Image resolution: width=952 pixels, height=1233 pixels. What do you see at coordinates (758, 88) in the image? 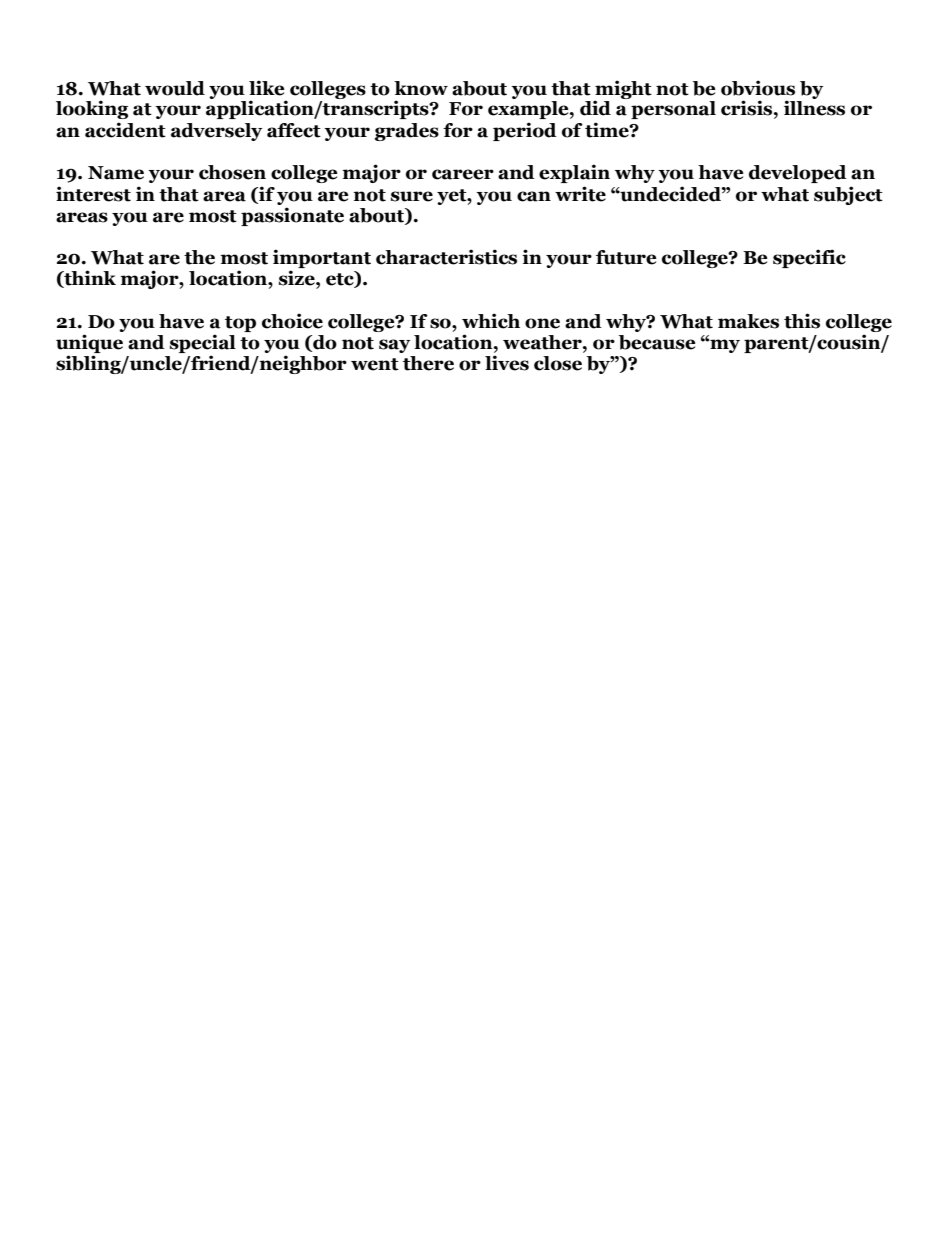
I see `obvious` at bounding box center [758, 88].
